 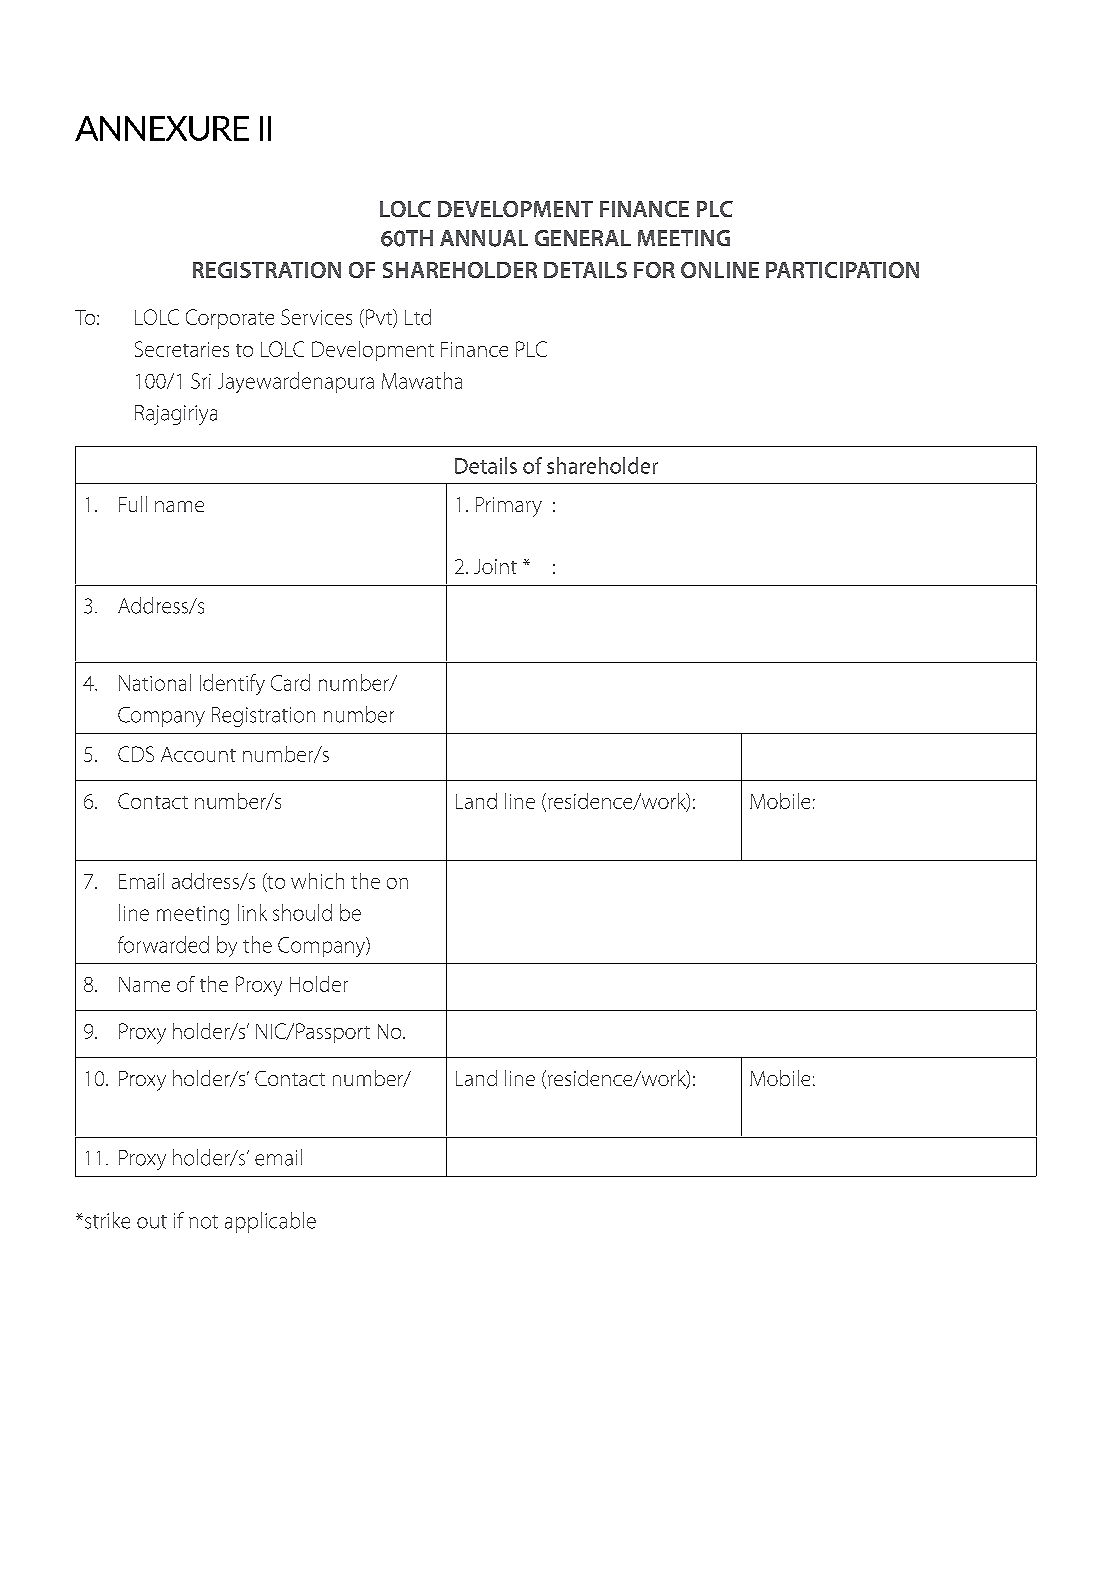 What do you see at coordinates (203, 1222) in the screenshot?
I see `not` at bounding box center [203, 1222].
